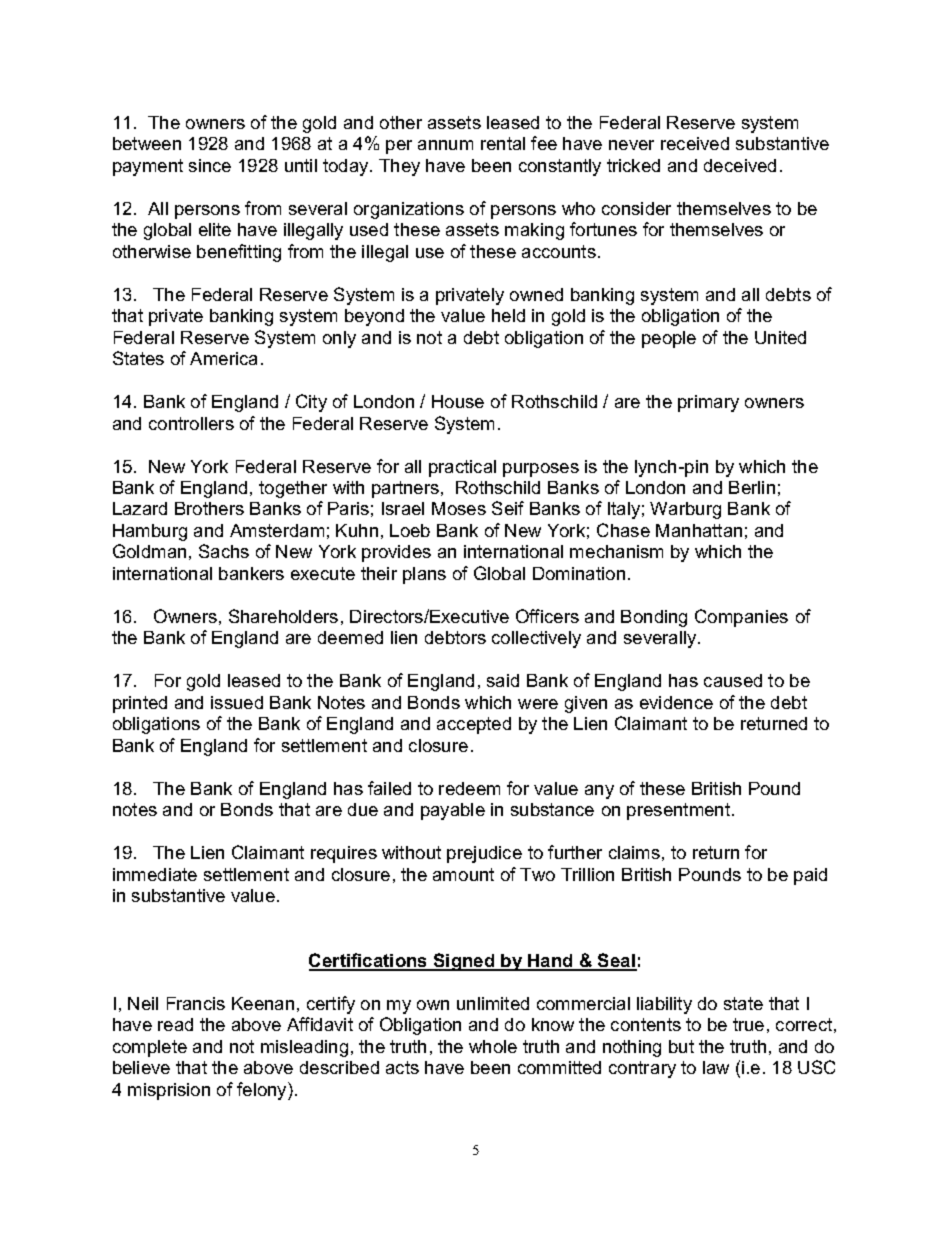 The image size is (952, 1233). What do you see at coordinates (676, 702) in the image?
I see `evidence` at bounding box center [676, 702].
